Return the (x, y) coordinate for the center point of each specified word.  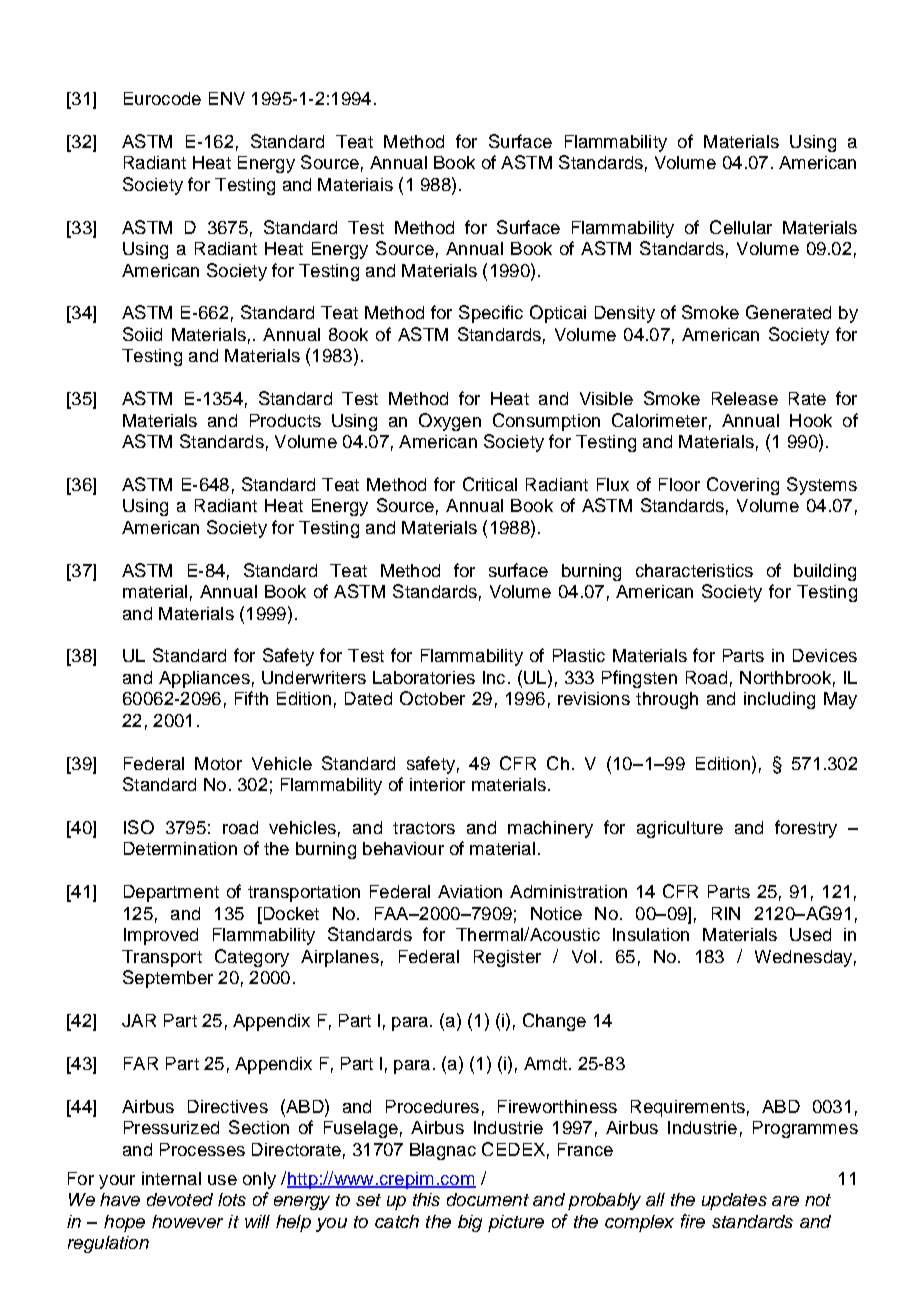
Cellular (741, 227)
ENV (227, 98)
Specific (491, 314)
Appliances (204, 679)
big (470, 1223)
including (779, 700)
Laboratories (424, 677)
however (187, 1221)
